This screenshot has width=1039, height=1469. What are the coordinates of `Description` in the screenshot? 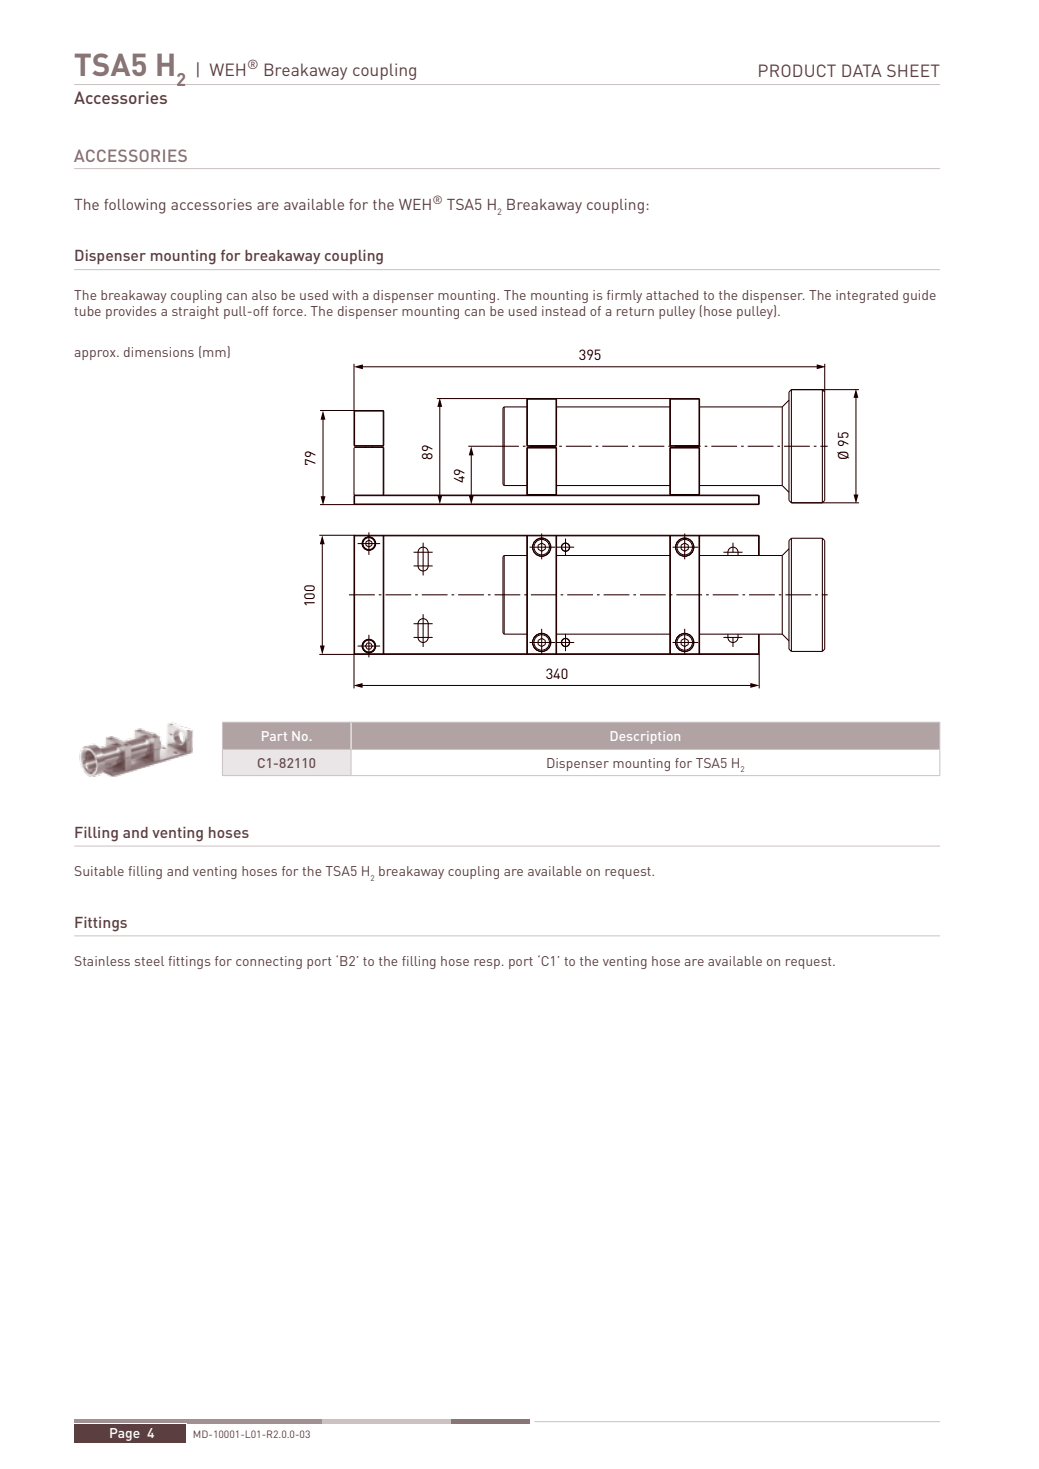 It's located at (645, 737).
